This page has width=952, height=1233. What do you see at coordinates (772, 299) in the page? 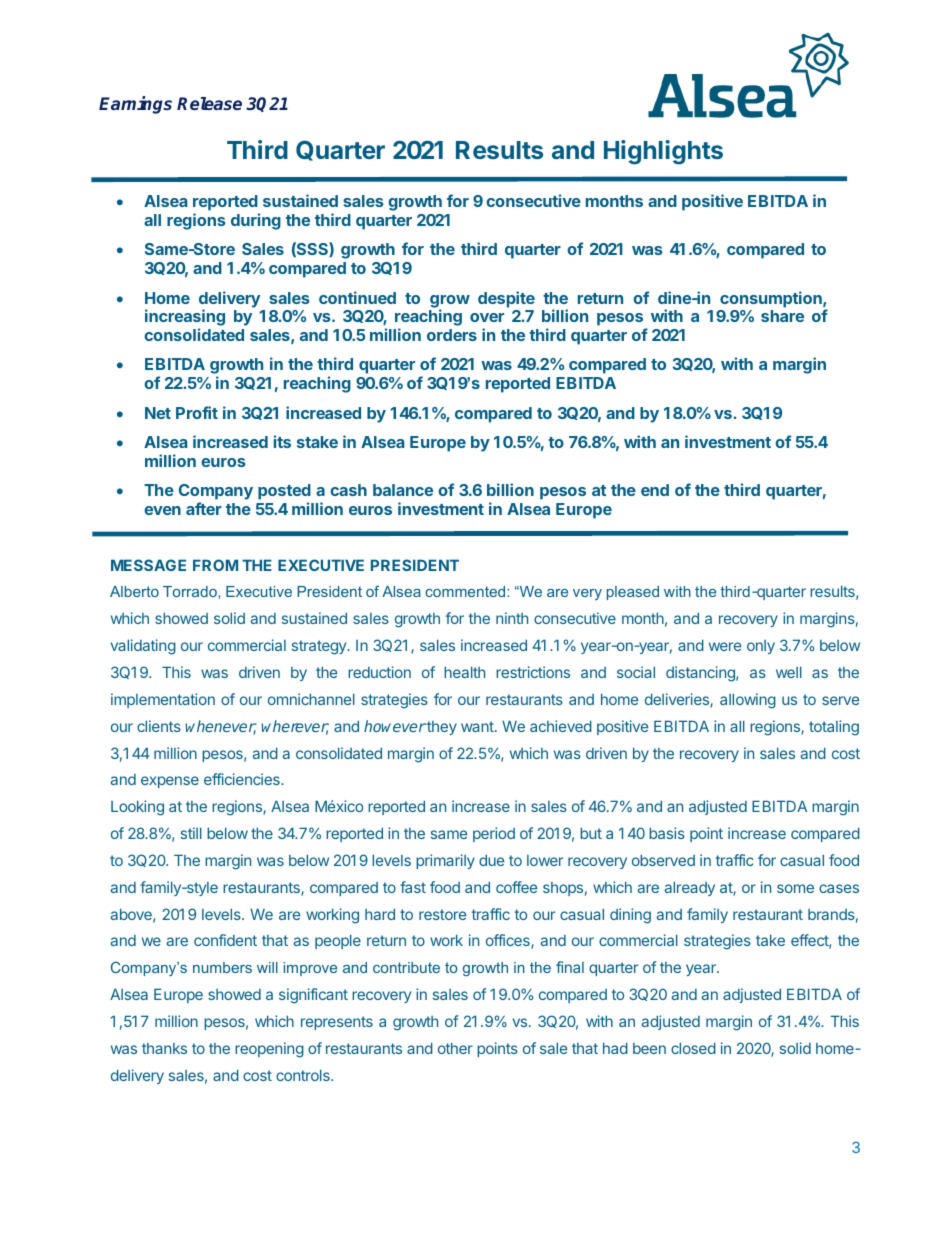
I see `consumption` at bounding box center [772, 299].
